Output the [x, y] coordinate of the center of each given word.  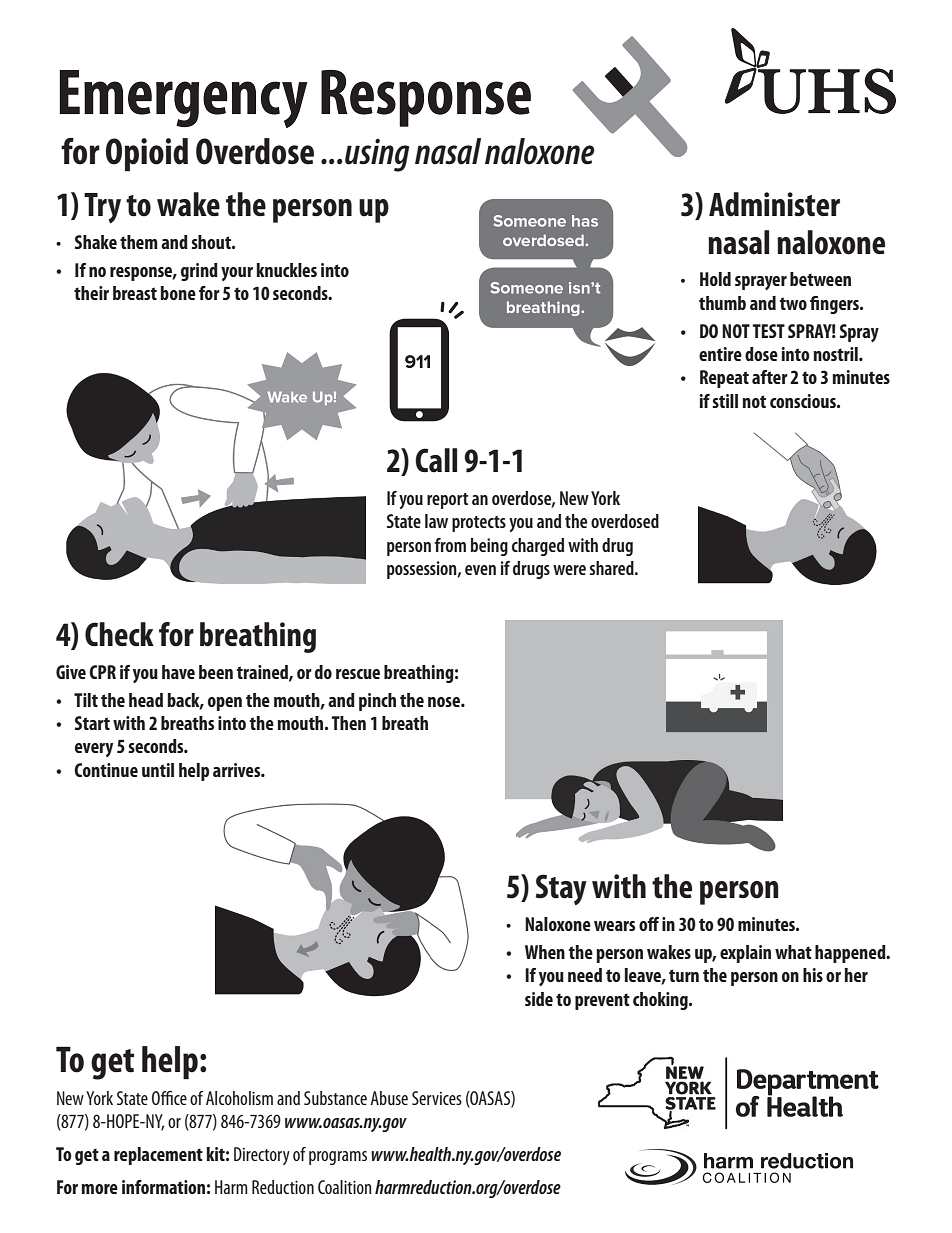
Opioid [147, 154]
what [793, 952]
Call [436, 460]
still [725, 401]
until [158, 770]
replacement [158, 1156]
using [377, 155]
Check [119, 634]
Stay [561, 889]
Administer [774, 204]
